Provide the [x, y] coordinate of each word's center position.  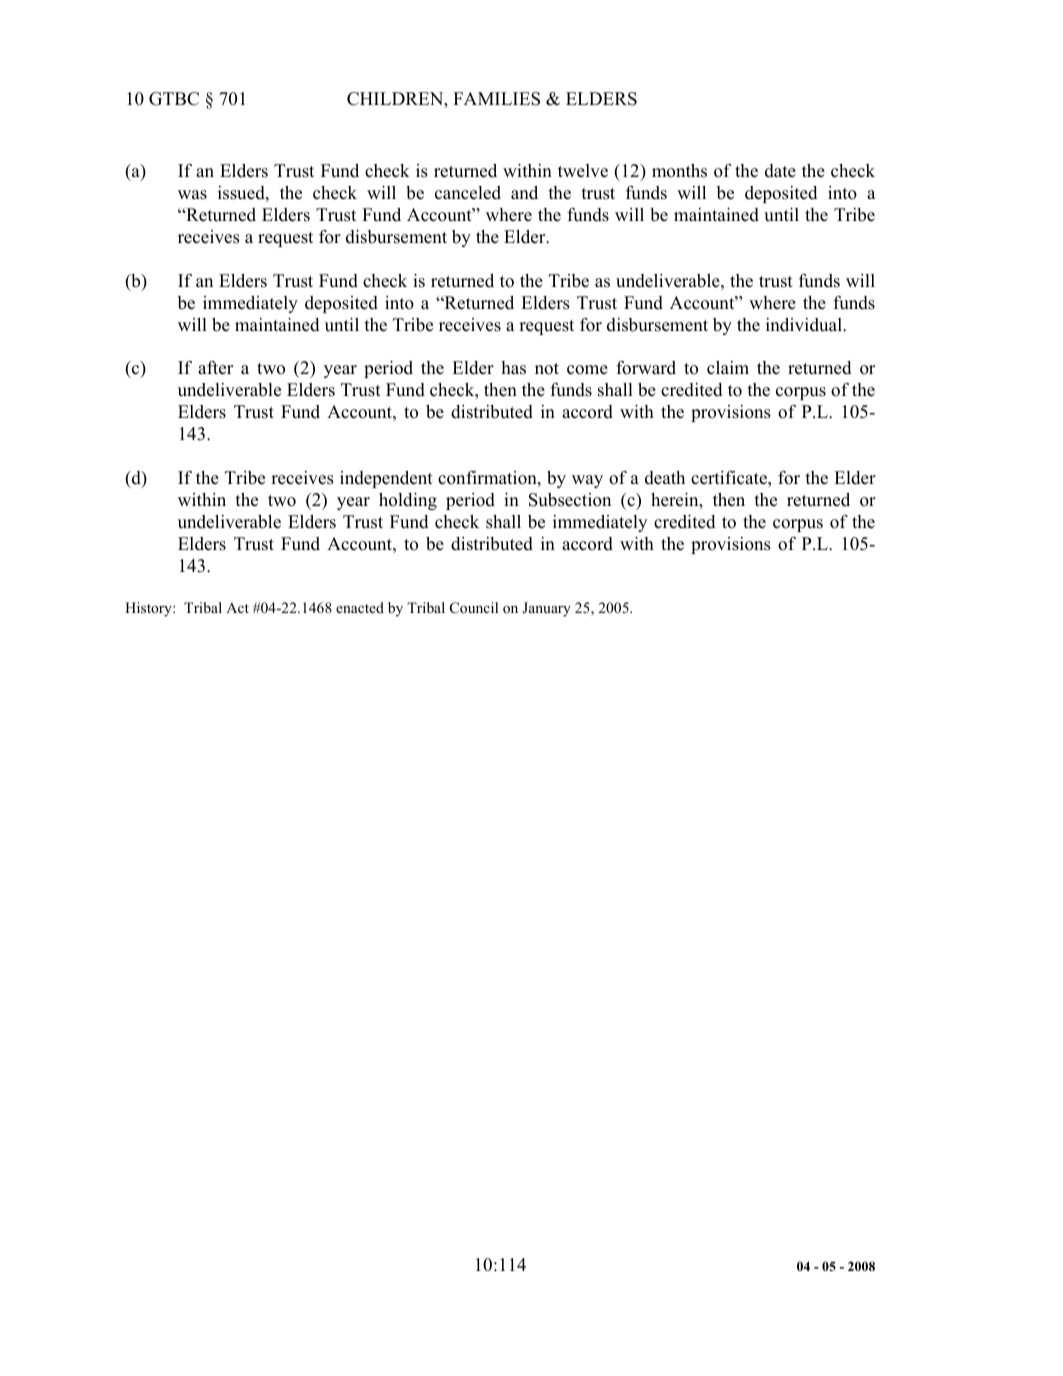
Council [474, 608]
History [149, 609]
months [679, 171]
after [215, 368]
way [587, 481]
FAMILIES [496, 99]
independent [386, 479]
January [546, 609]
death [665, 478]
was [192, 195]
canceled [468, 193]
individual [805, 325]
